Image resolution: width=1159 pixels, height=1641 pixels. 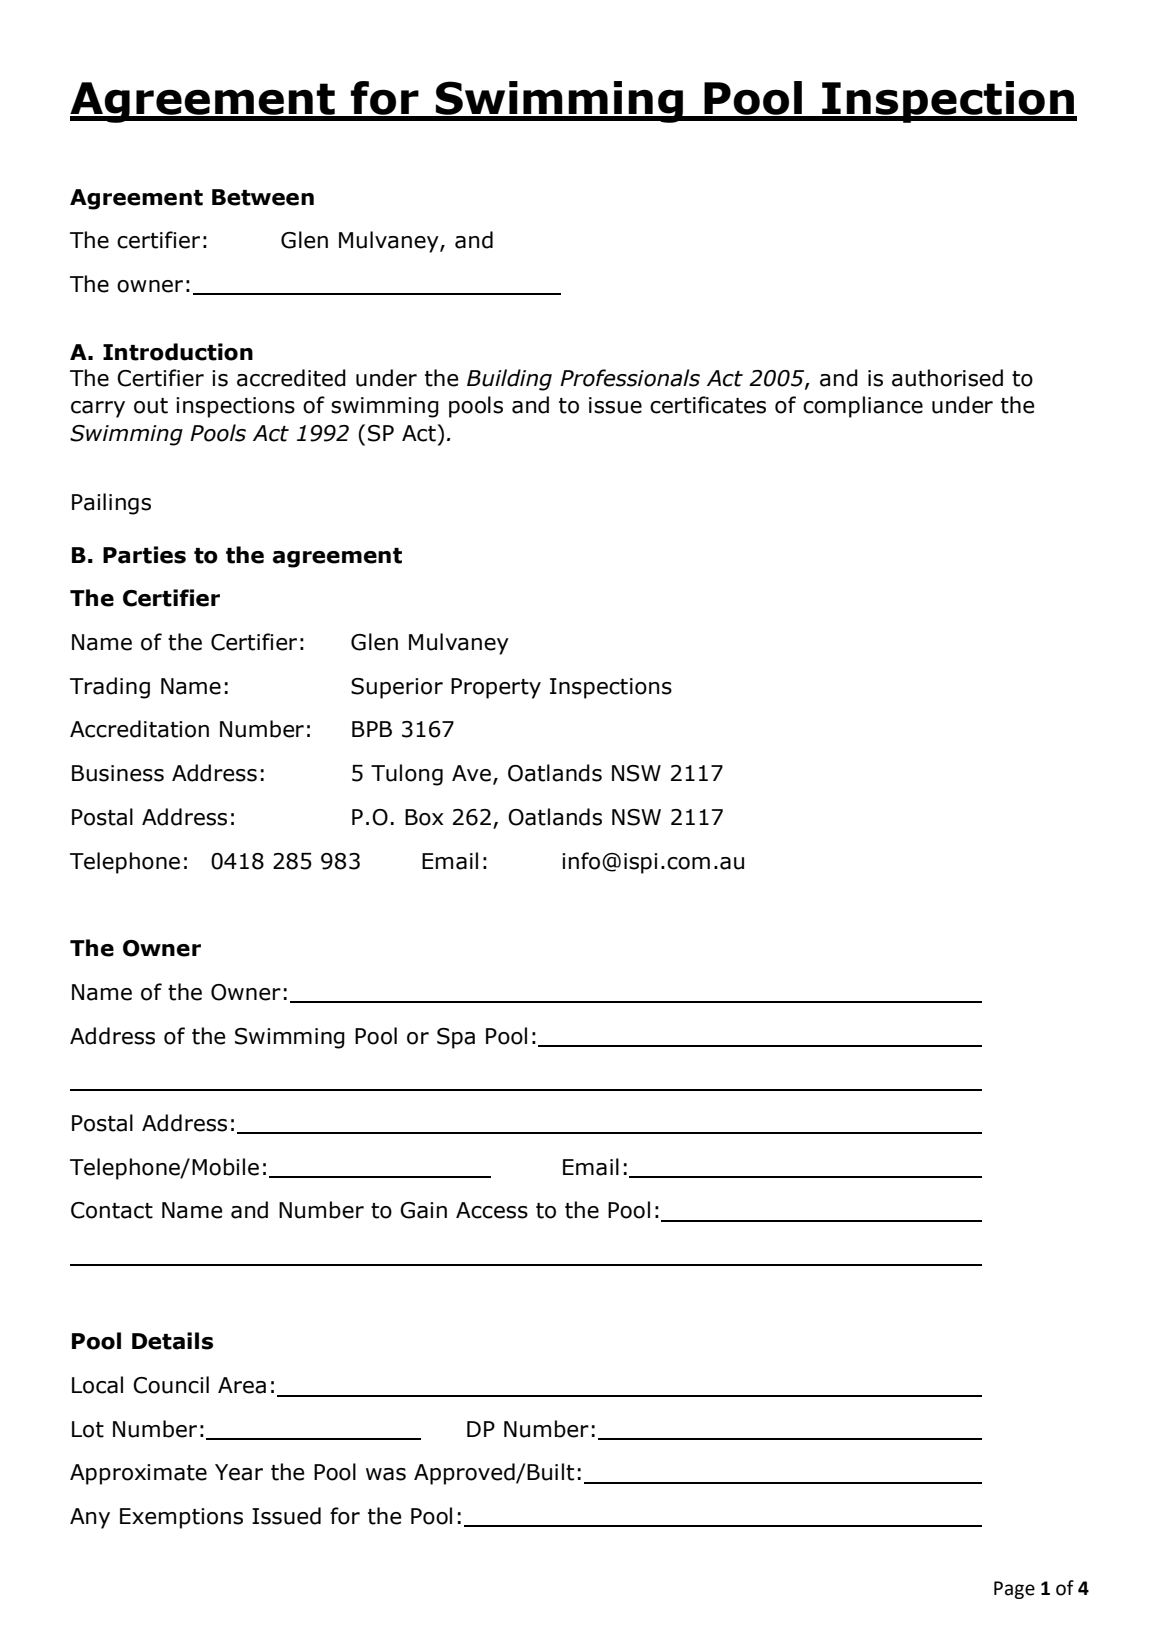 What do you see at coordinates (118, 773) in the screenshot?
I see `Business` at bounding box center [118, 773].
